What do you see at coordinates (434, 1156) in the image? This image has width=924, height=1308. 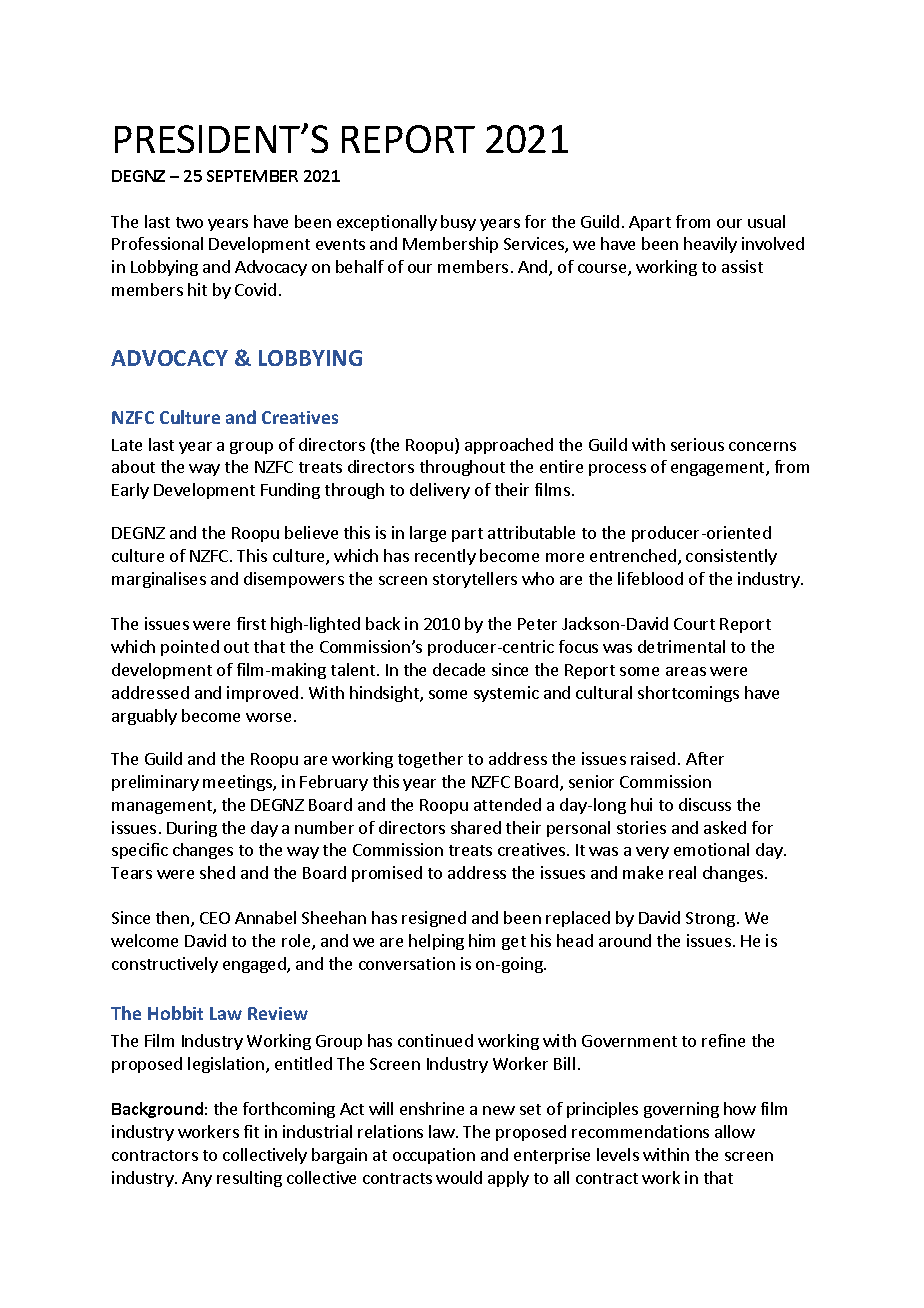 I see `occupation` at bounding box center [434, 1156].
